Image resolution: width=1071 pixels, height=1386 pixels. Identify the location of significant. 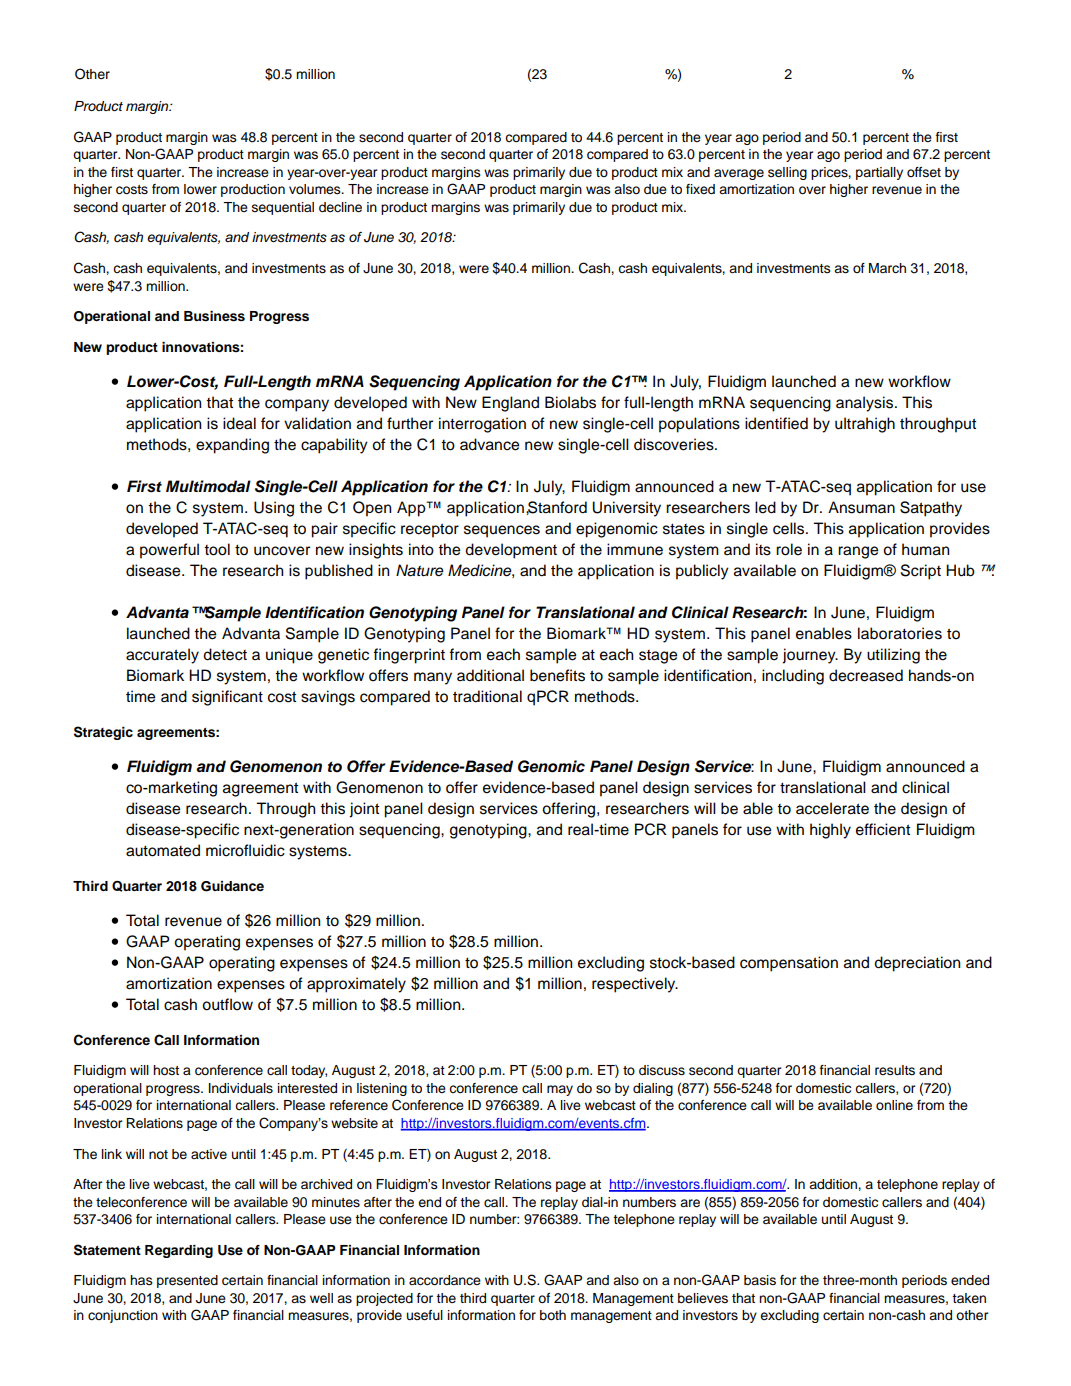
(227, 698).
